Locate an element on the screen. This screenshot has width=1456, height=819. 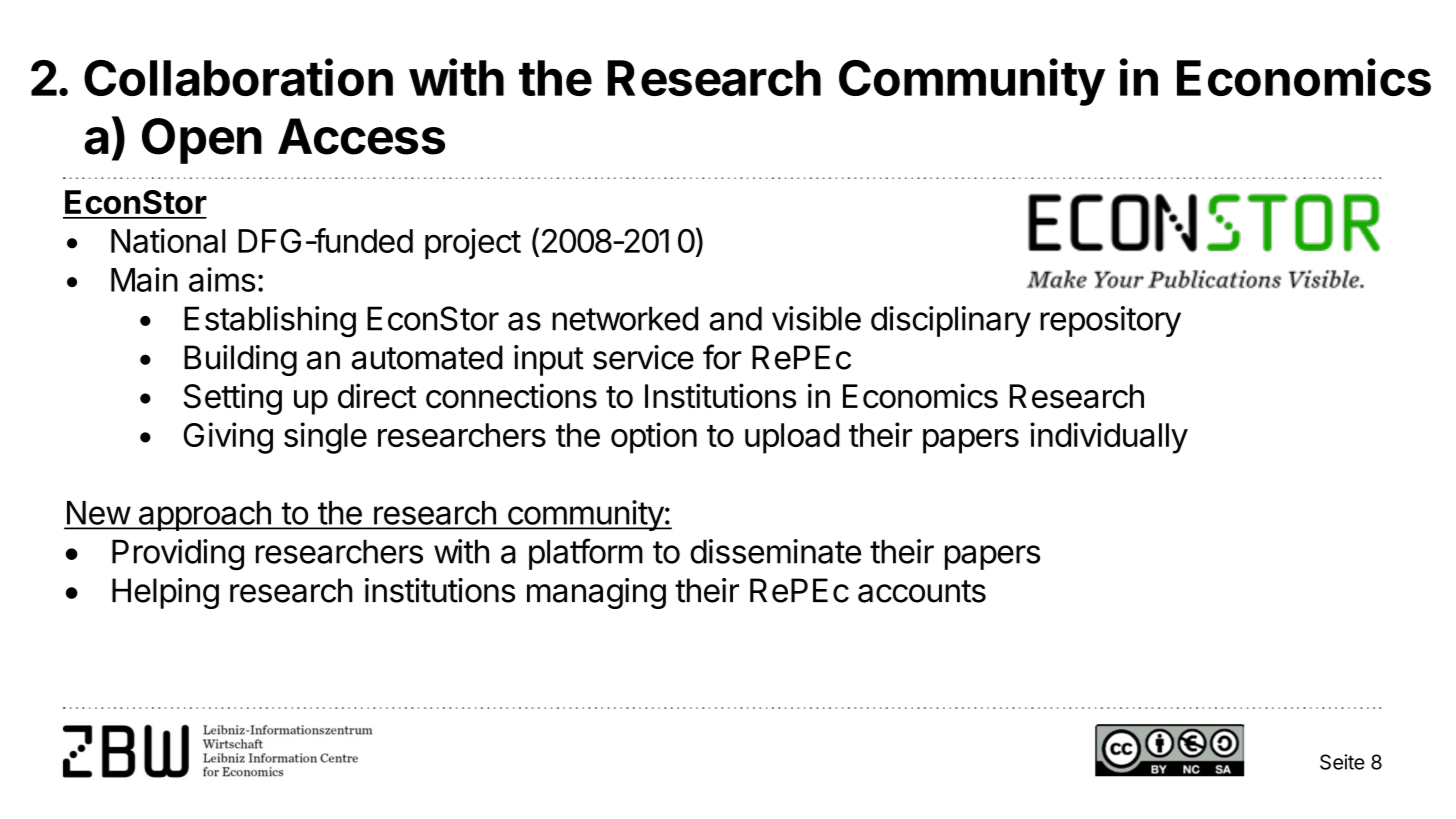
managing is located at coordinates (596, 593).
